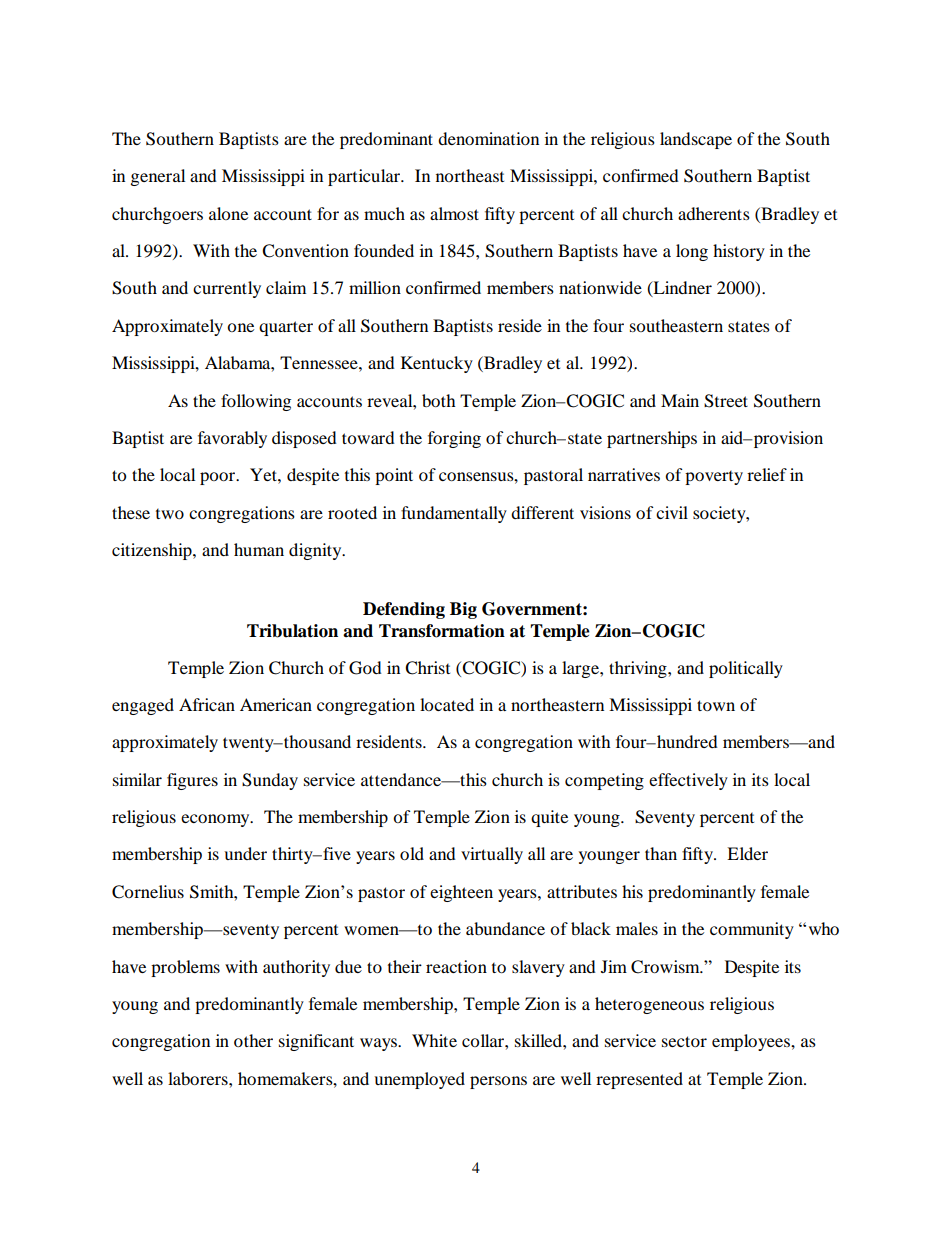 The width and height of the screenshot is (952, 1233). Describe the element at coordinates (498, 1082) in the screenshot. I see `persons` at that location.
